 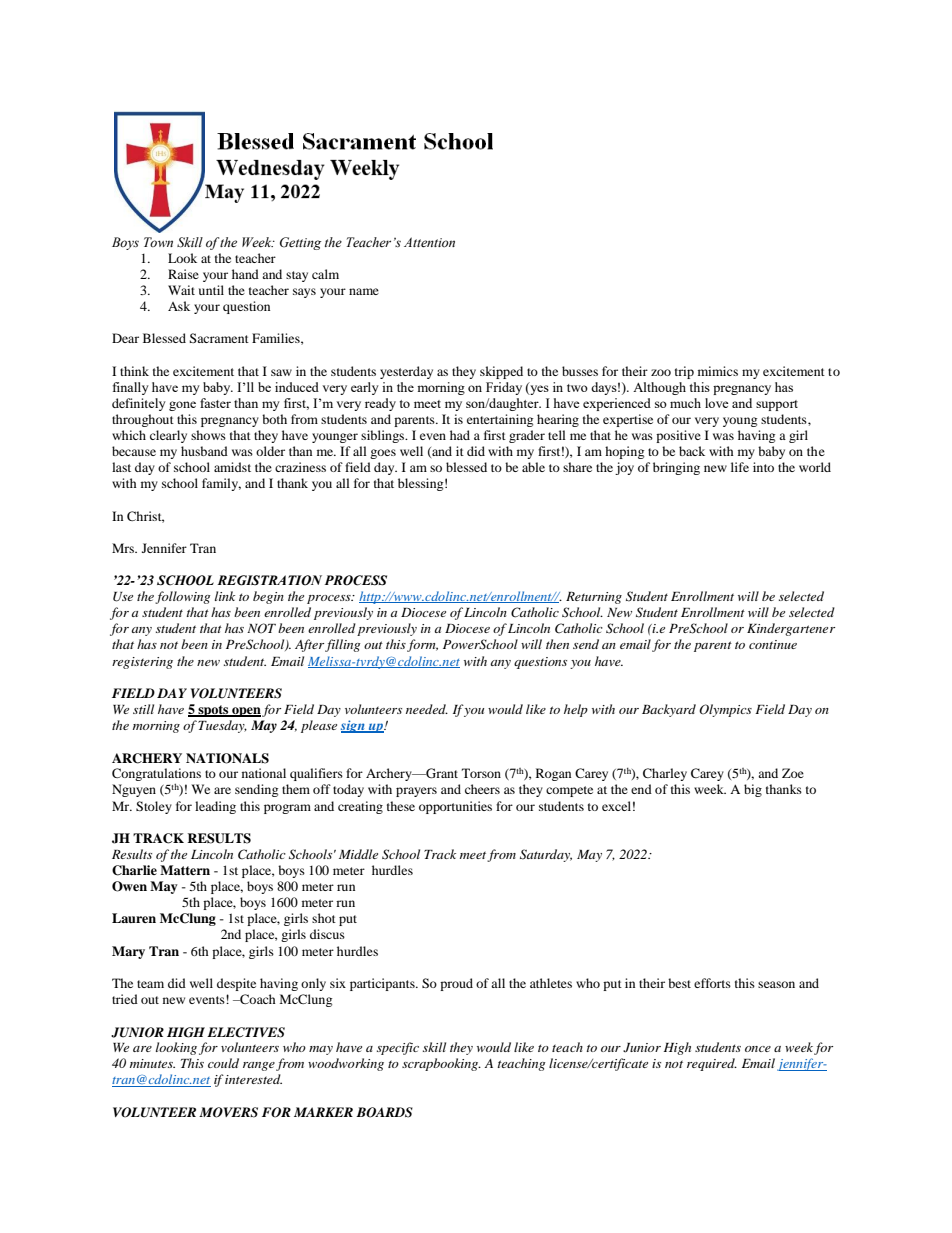 What do you see at coordinates (427, 709) in the page?
I see `needed` at bounding box center [427, 709].
